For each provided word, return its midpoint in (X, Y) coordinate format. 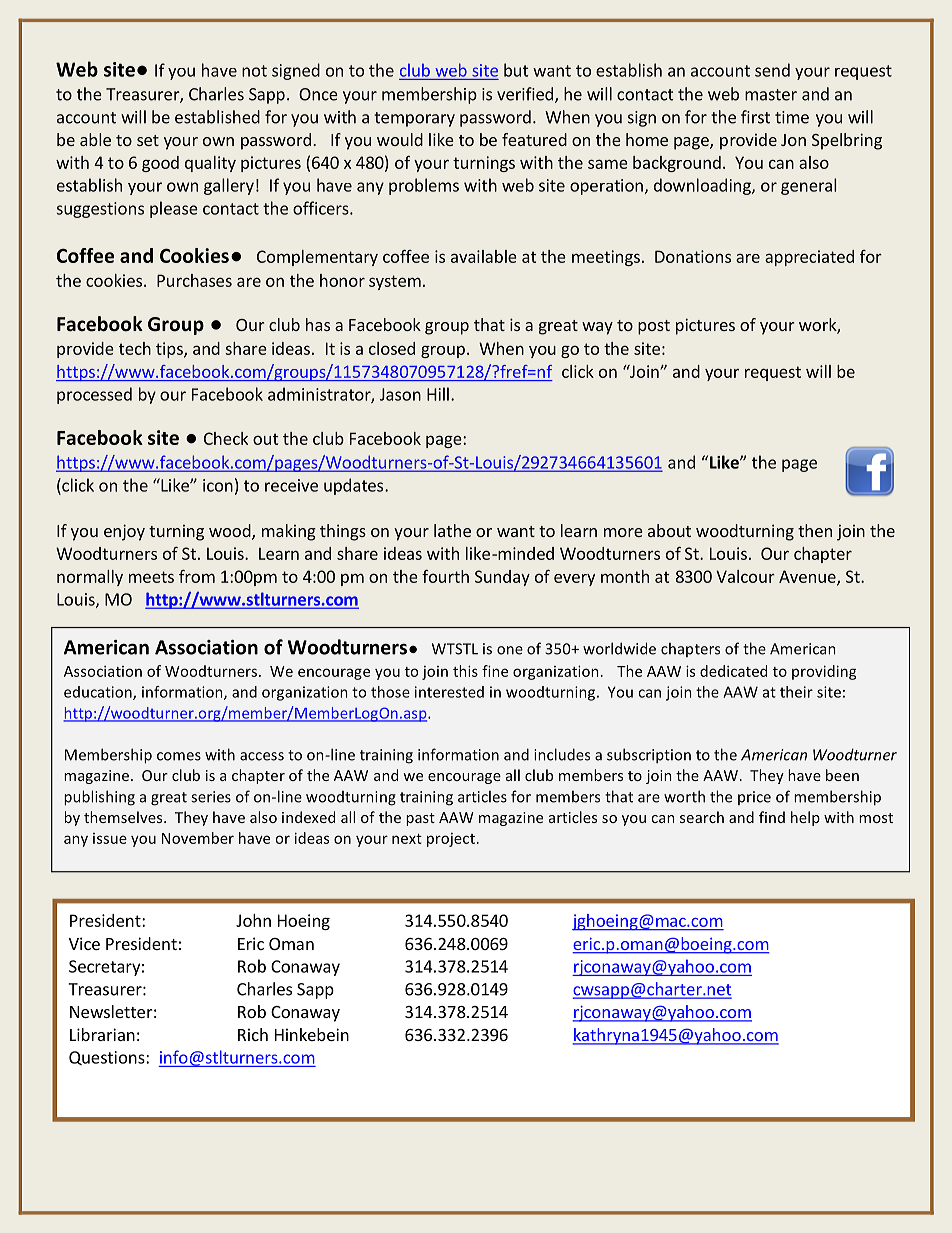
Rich (253, 1034)
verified (525, 94)
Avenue (808, 577)
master (771, 95)
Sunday (502, 578)
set (148, 140)
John (253, 920)
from (197, 576)
